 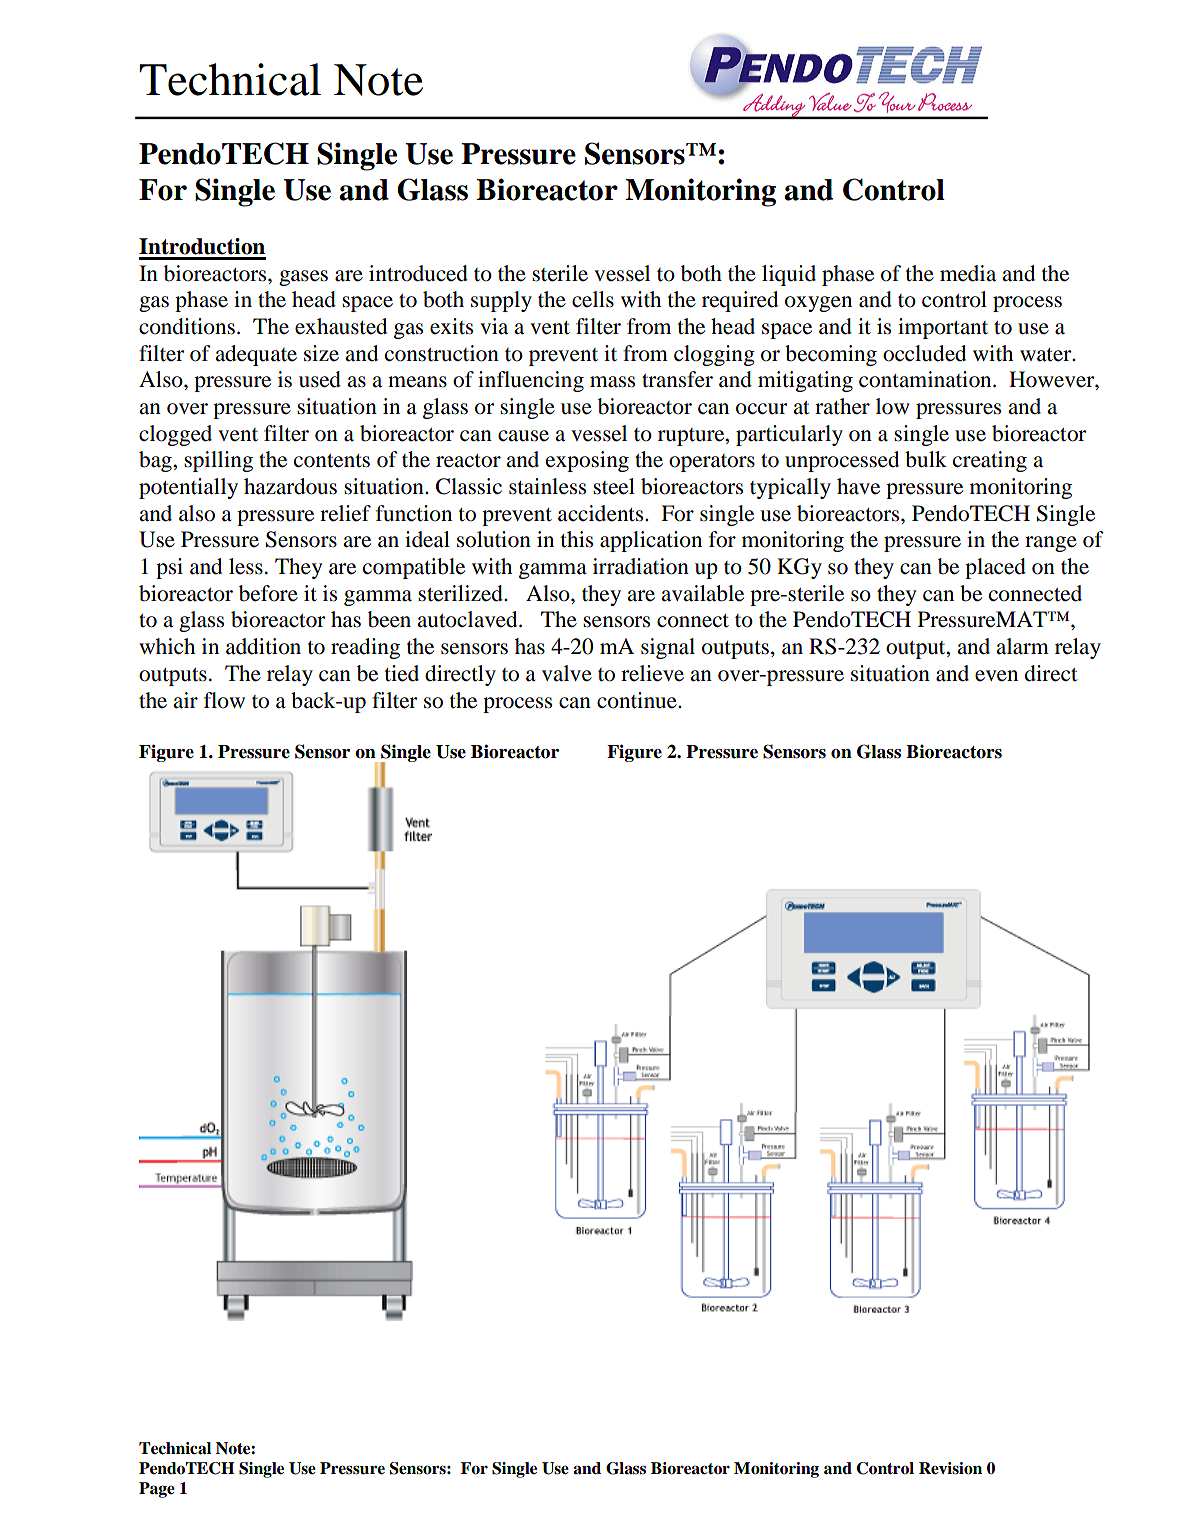 I want to click on Page, so click(x=157, y=1490).
